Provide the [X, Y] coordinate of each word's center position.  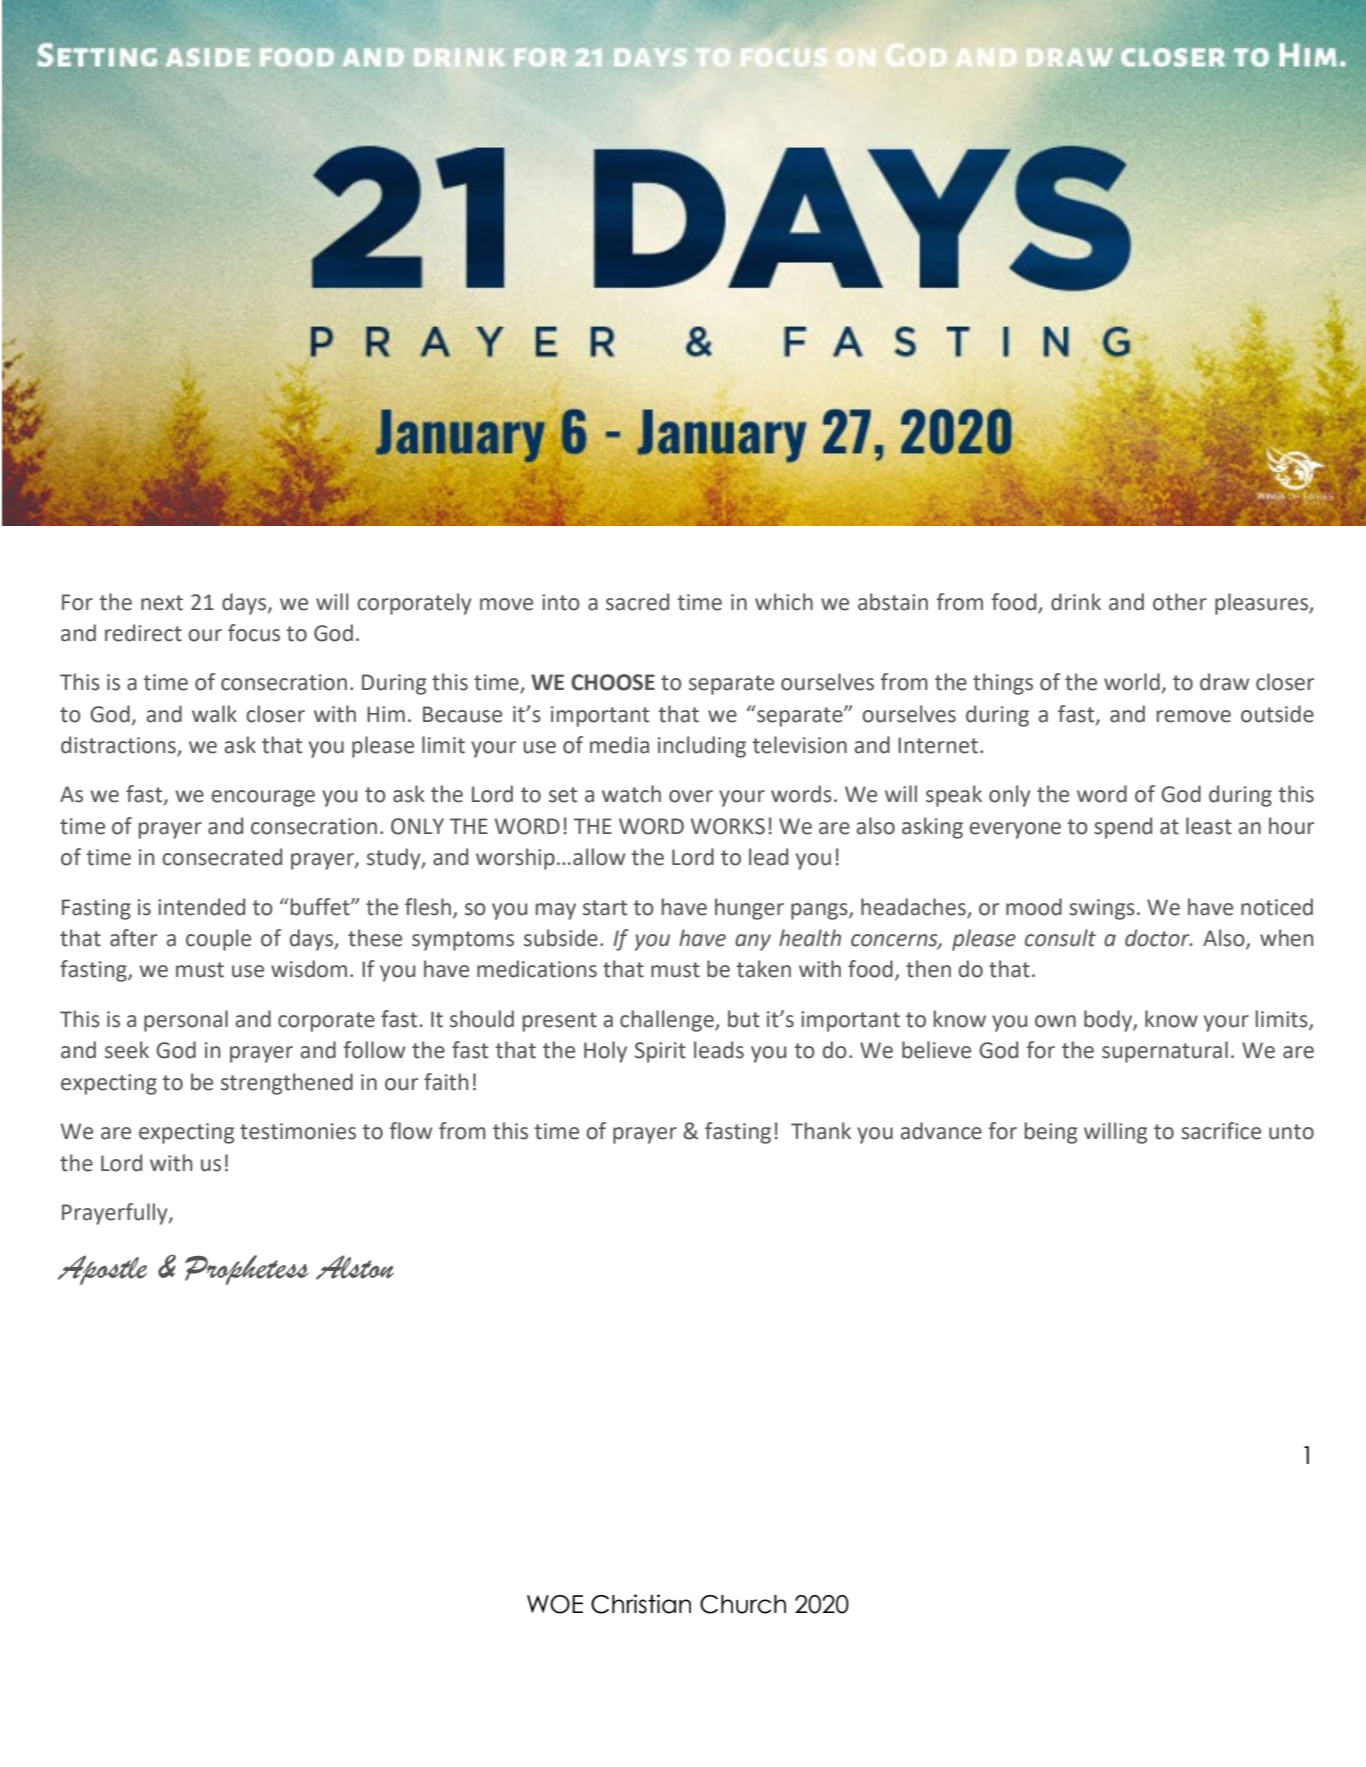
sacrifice [1221, 1131]
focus [254, 633]
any [753, 942]
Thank [821, 1131]
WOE [555, 1604]
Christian [641, 1604]
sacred [637, 602]
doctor [1158, 938]
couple [218, 940]
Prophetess [247, 1270]
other [1180, 602]
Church [743, 1604]
